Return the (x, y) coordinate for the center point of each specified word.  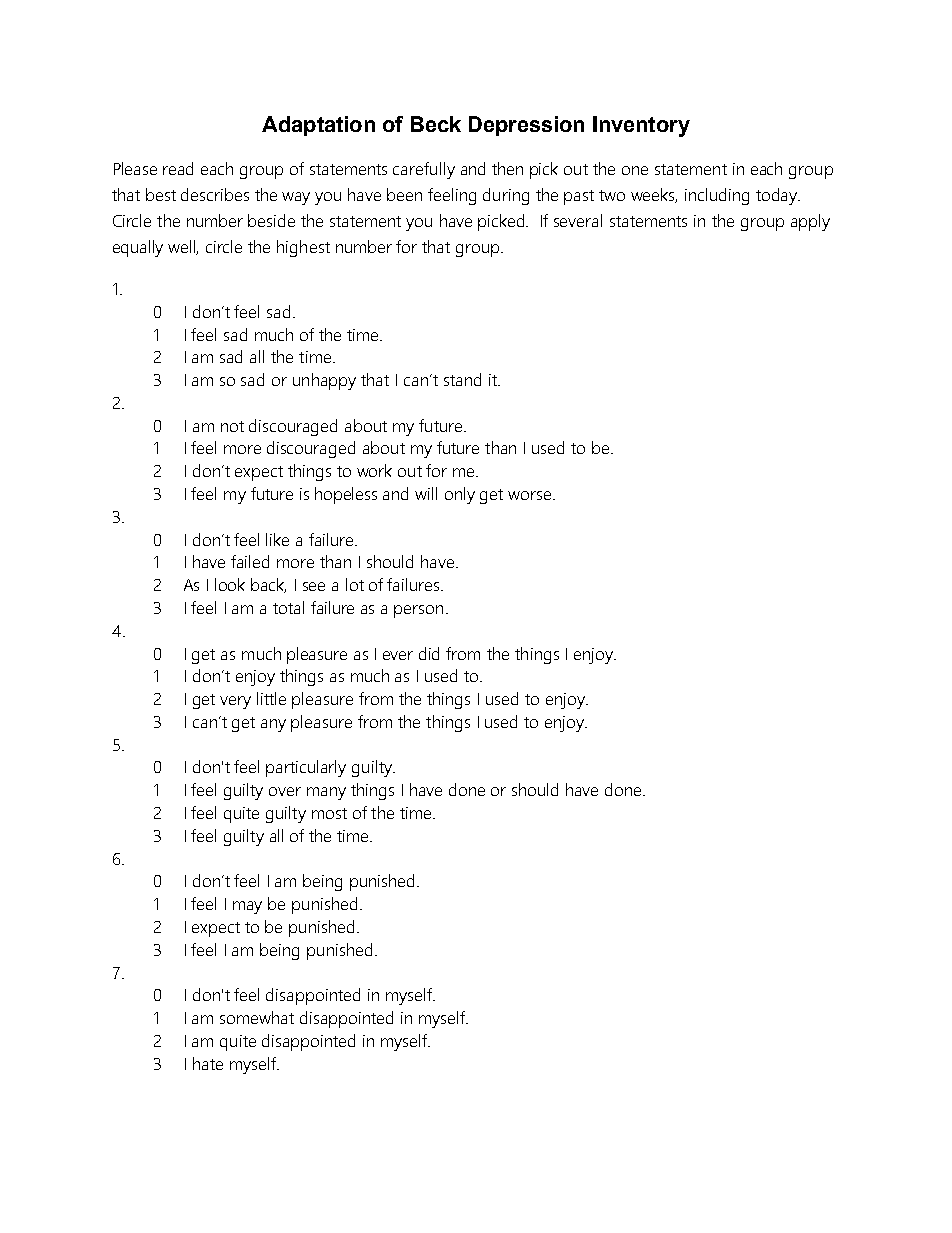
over (285, 791)
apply (810, 222)
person (418, 611)
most (329, 813)
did (429, 653)
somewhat (257, 1017)
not (232, 426)
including (717, 196)
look (230, 584)
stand (462, 379)
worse (531, 495)
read (178, 168)
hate (208, 1063)
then (507, 168)
